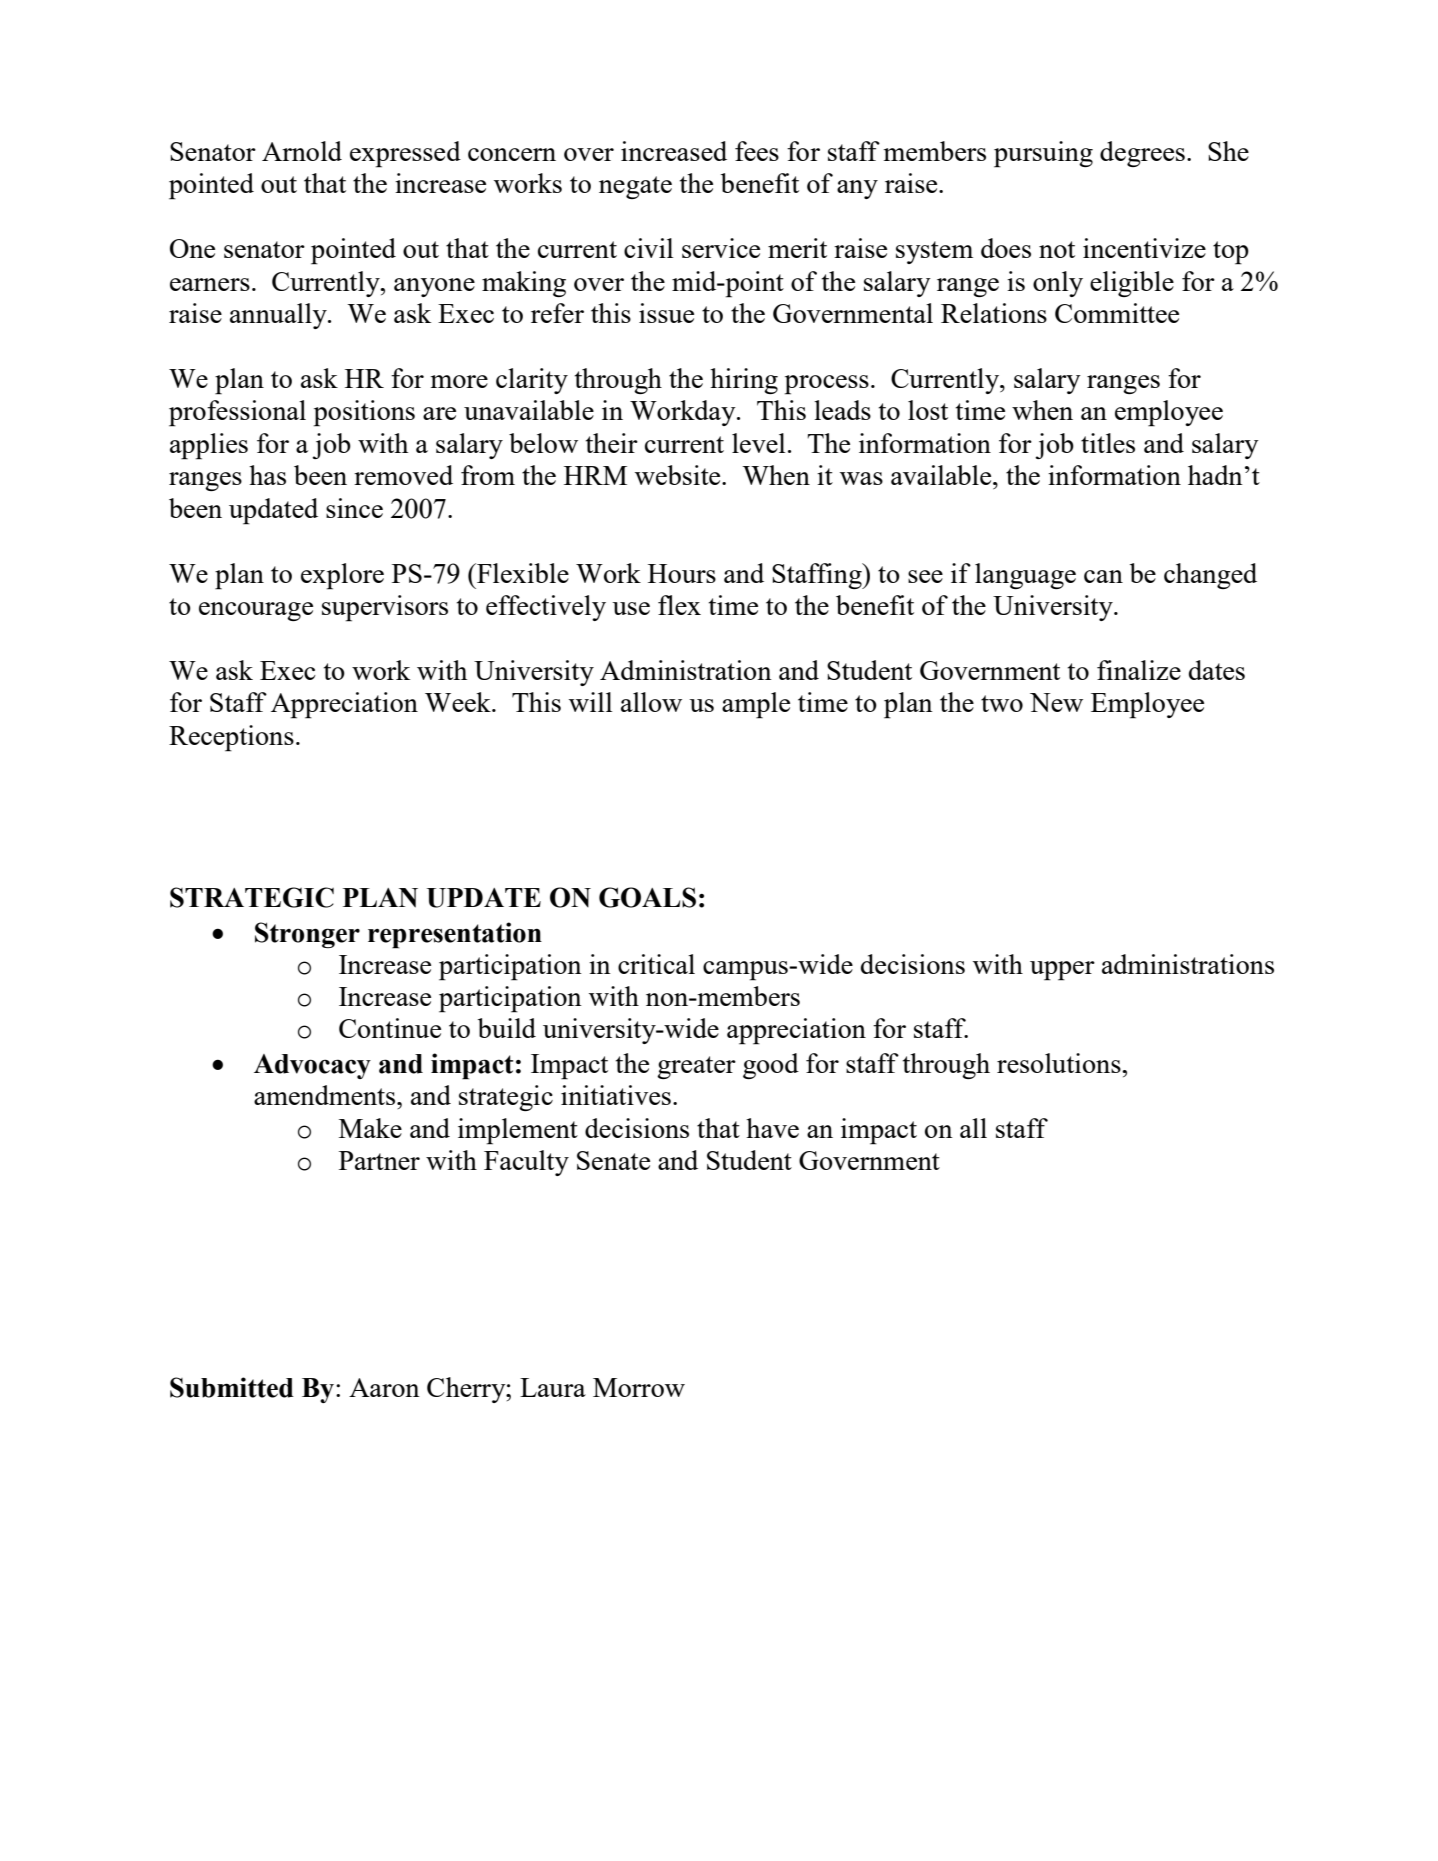 This document has height=1861, width=1438. What do you see at coordinates (302, 151) in the document?
I see `Arnold` at bounding box center [302, 151].
